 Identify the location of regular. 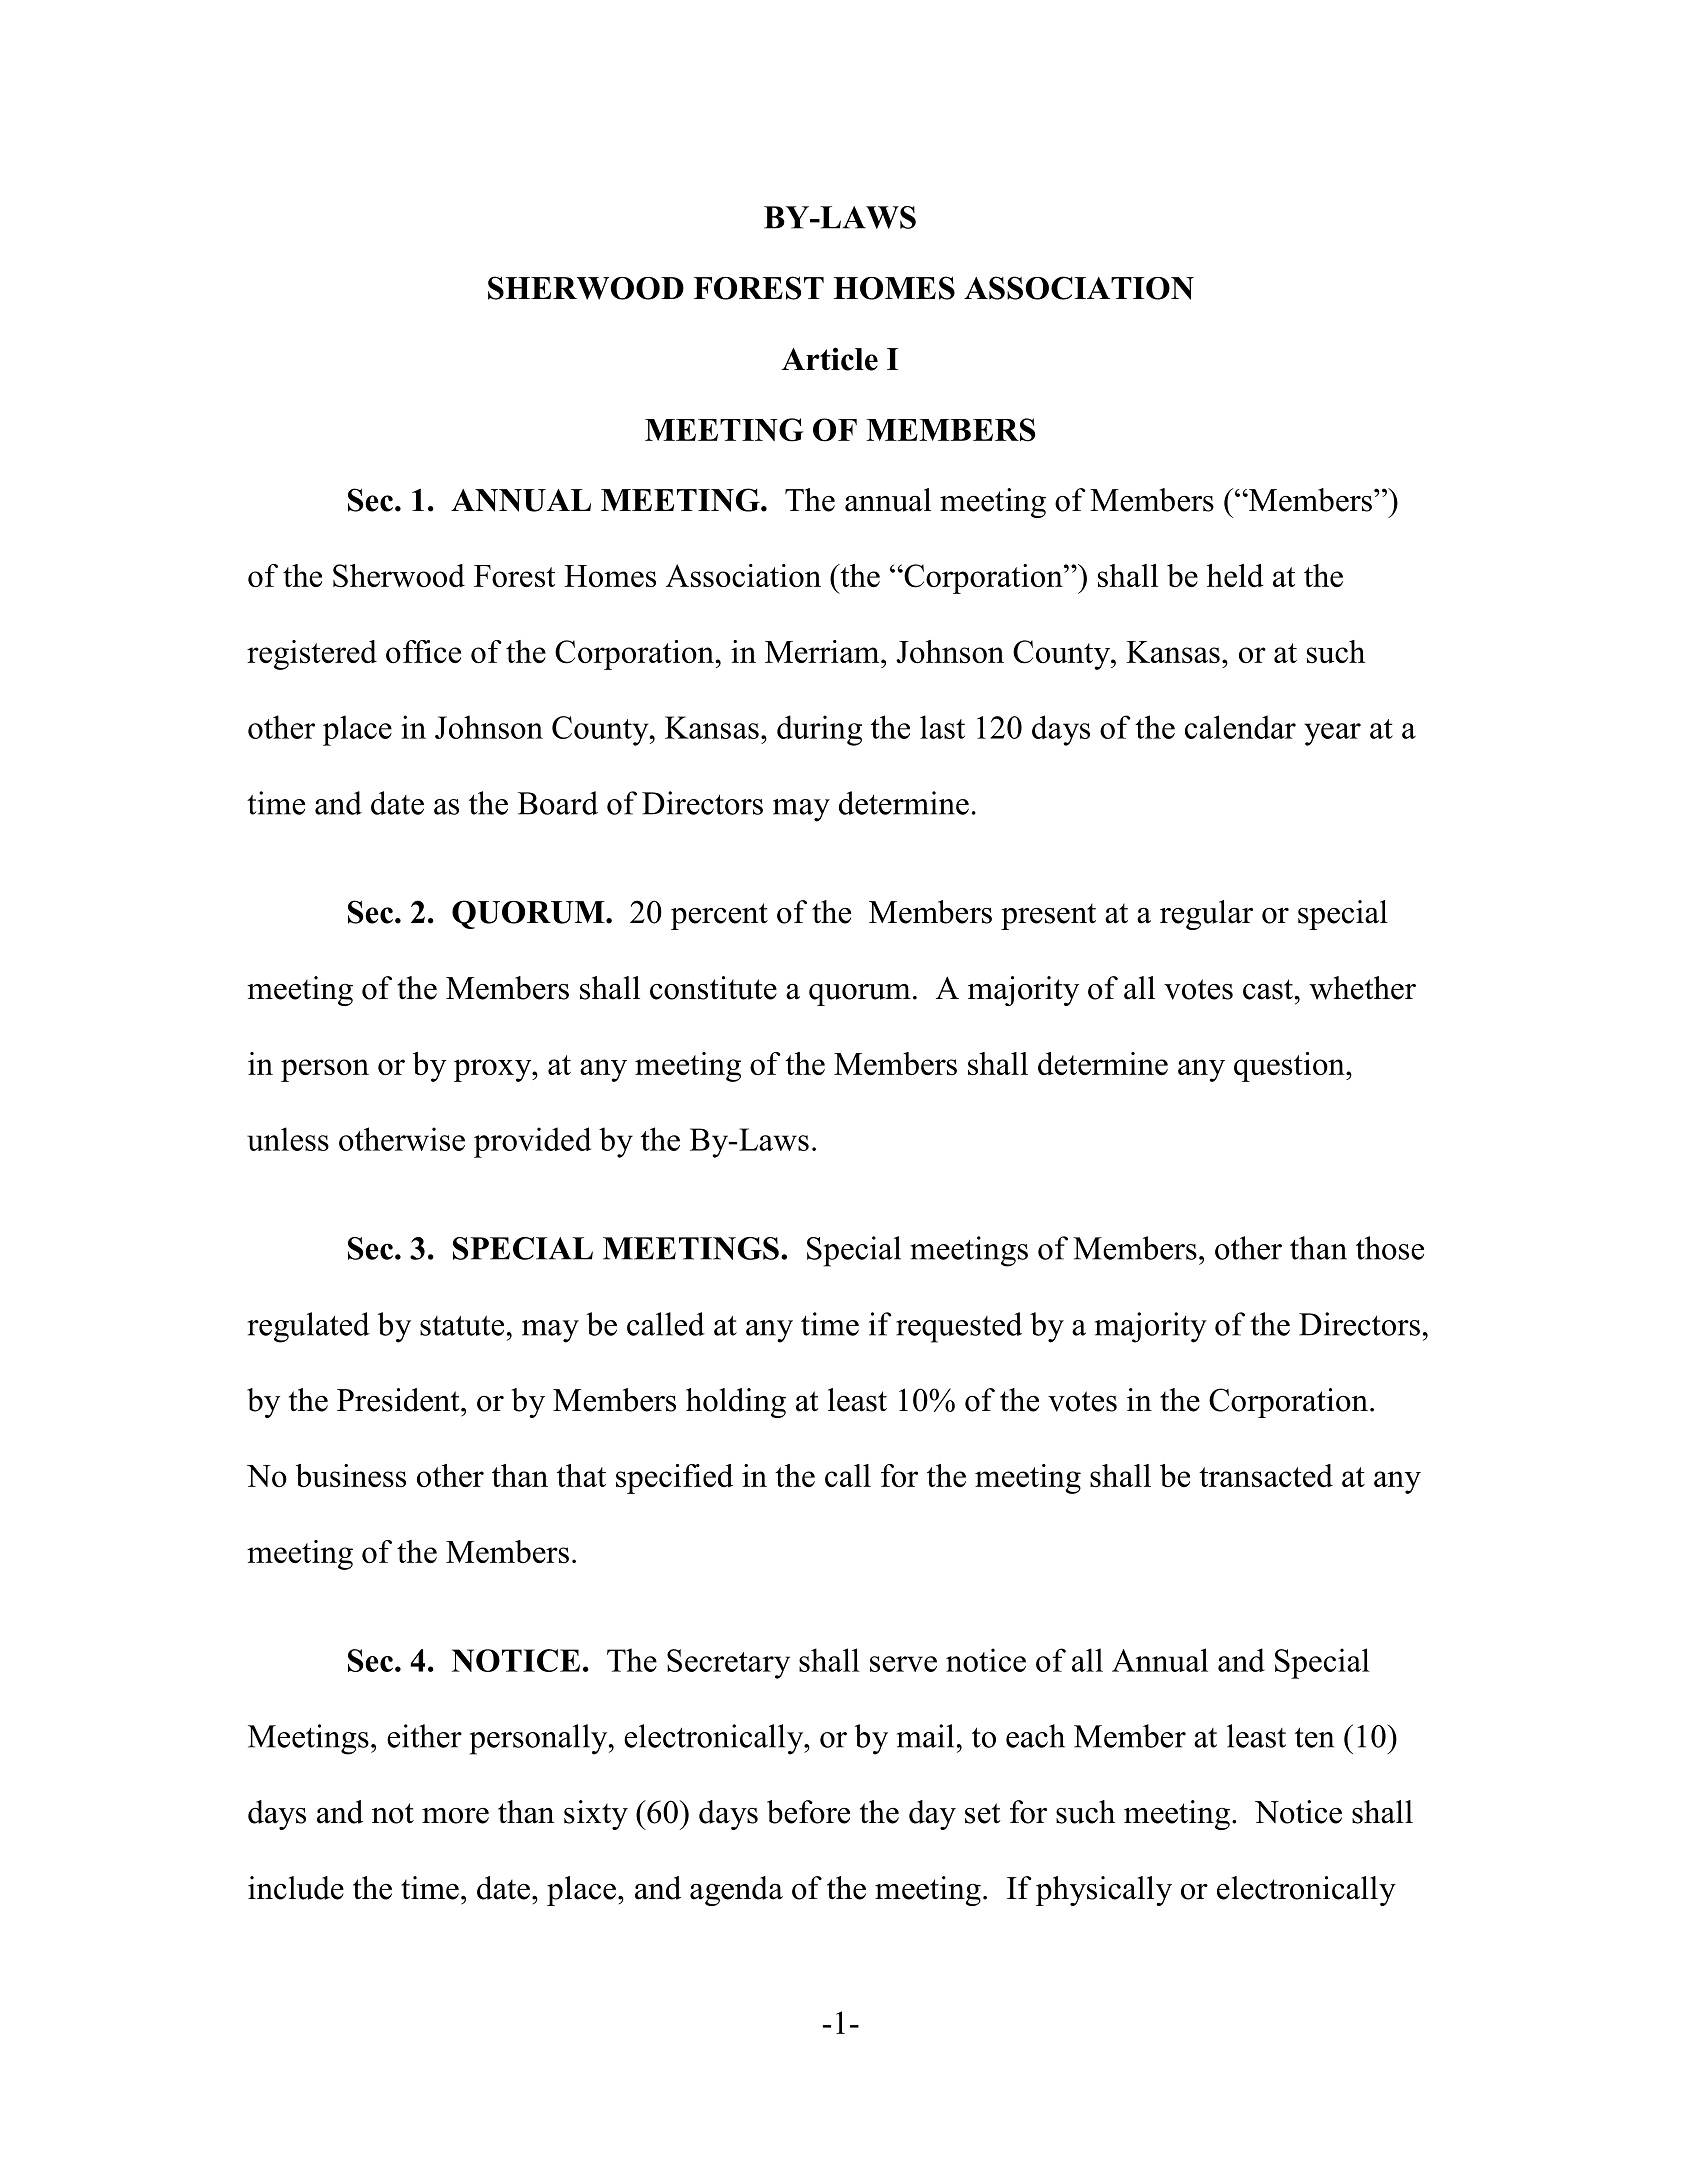
(1206, 915).
